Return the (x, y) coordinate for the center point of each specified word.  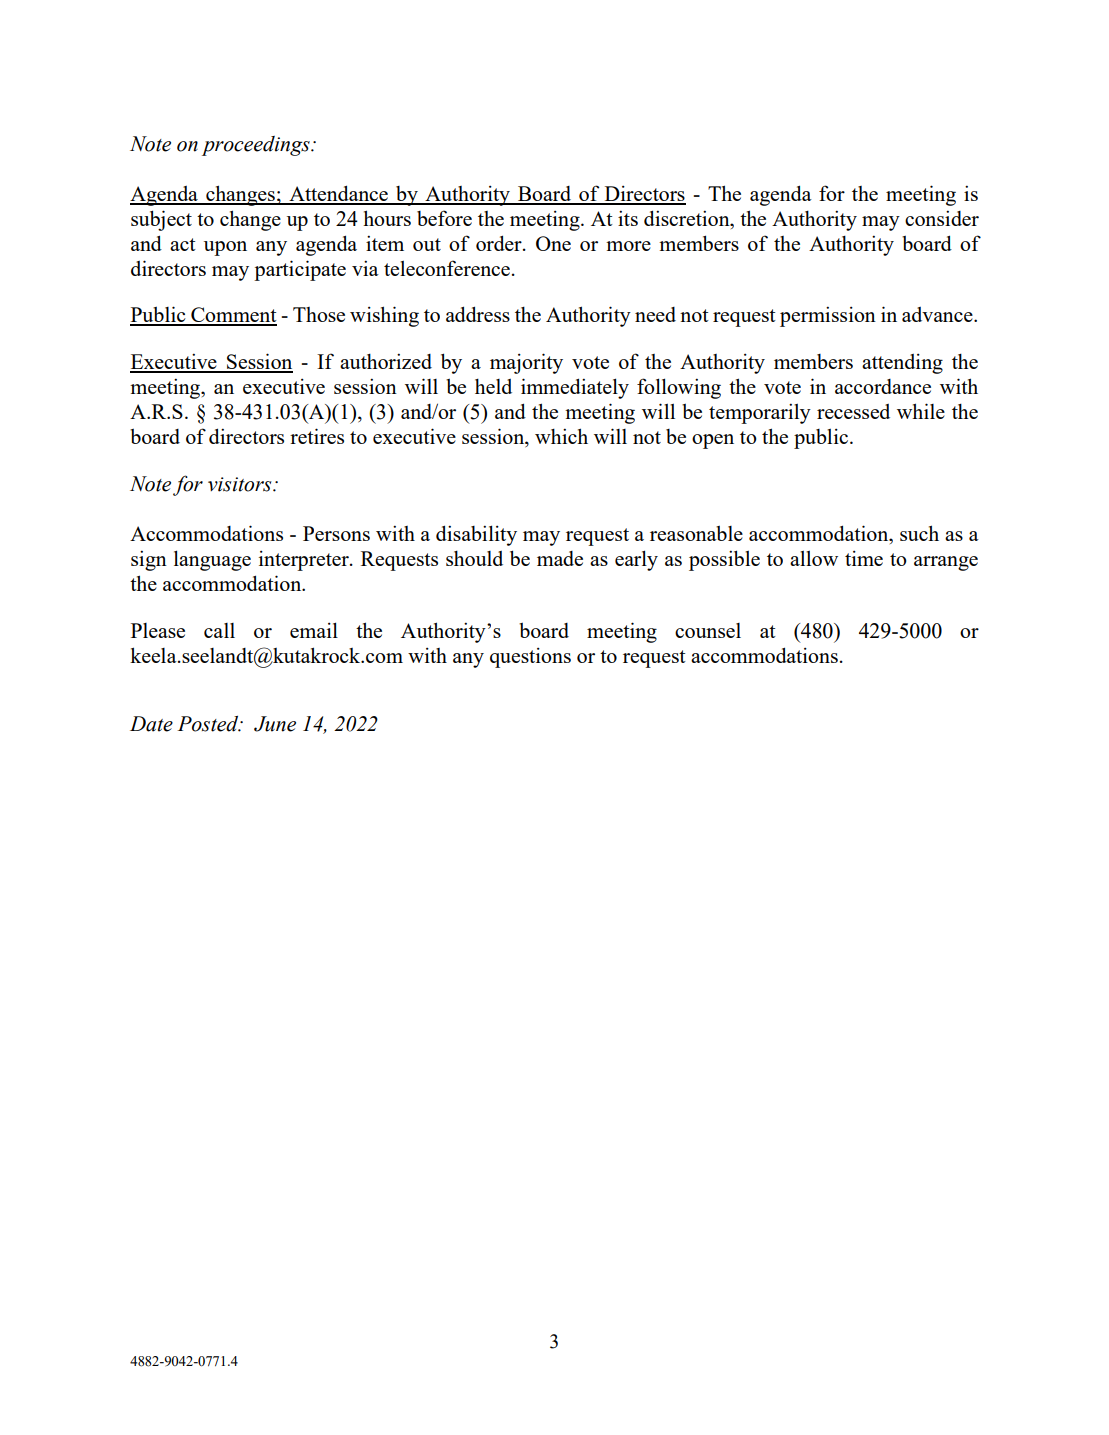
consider (942, 218)
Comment (233, 316)
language (212, 560)
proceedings (257, 146)
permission (828, 316)
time (864, 558)
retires (317, 436)
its (628, 218)
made (560, 558)
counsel (708, 630)
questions (530, 658)
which (561, 436)
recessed (853, 411)
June (275, 724)
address (478, 314)
